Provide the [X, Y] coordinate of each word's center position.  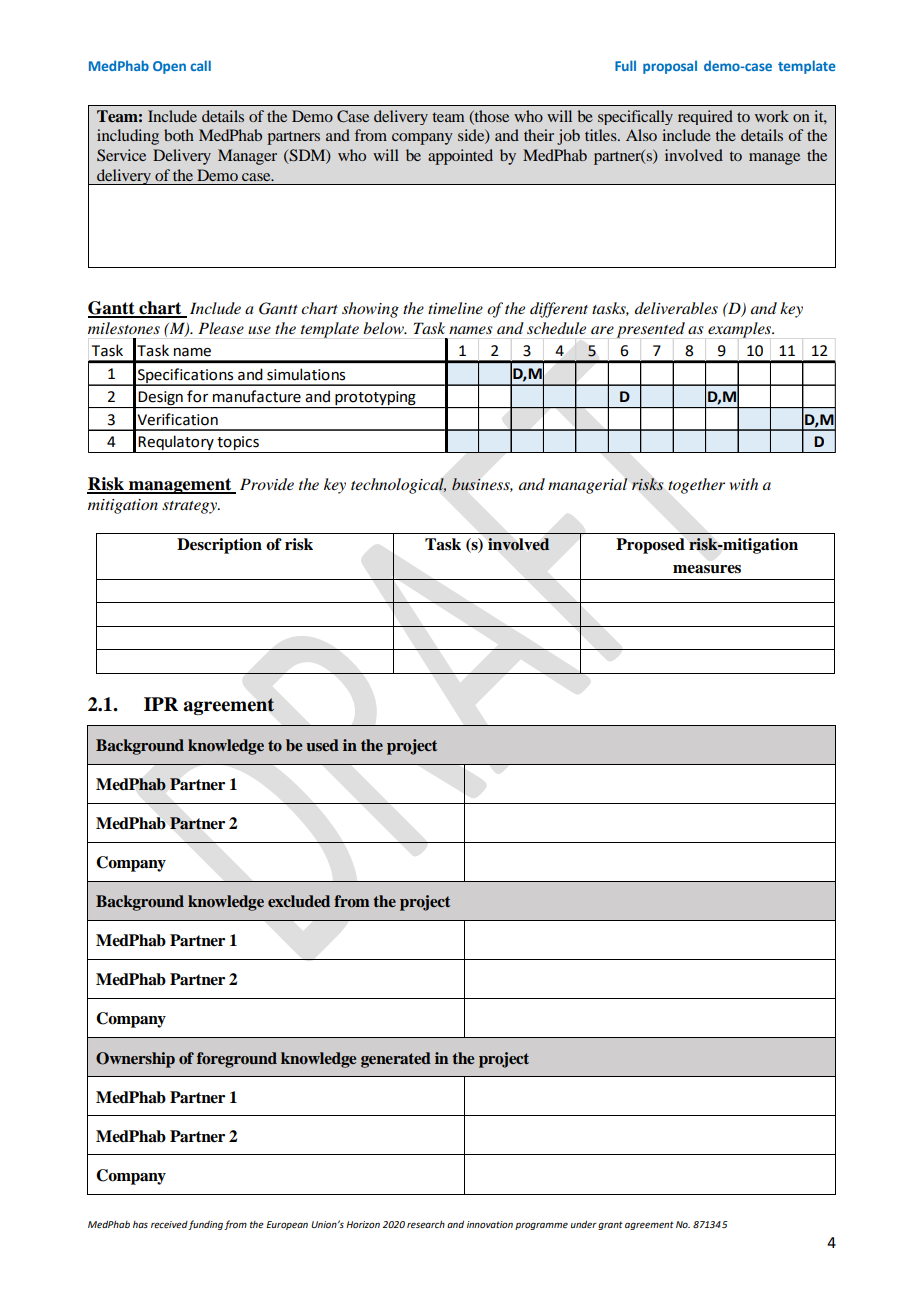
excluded [299, 901]
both [179, 135]
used [322, 745]
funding [205, 1225]
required [705, 117]
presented [651, 330]
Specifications [186, 376]
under [584, 1224]
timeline [455, 308]
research [426, 1224]
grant [610, 1225]
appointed [460, 157]
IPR [161, 704]
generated [396, 1060]
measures [707, 569]
